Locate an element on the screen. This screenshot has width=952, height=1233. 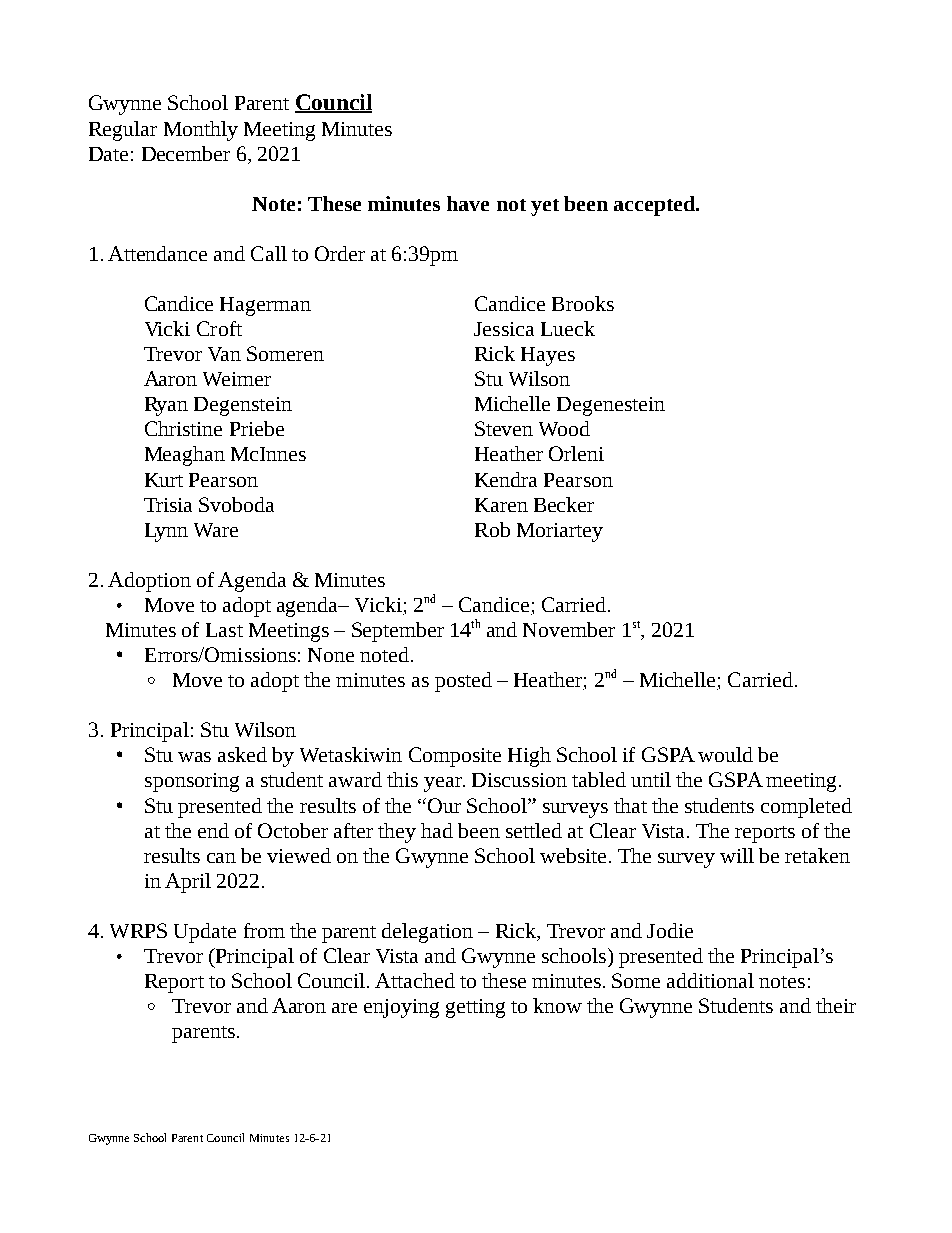
Christine is located at coordinates (183, 428).
